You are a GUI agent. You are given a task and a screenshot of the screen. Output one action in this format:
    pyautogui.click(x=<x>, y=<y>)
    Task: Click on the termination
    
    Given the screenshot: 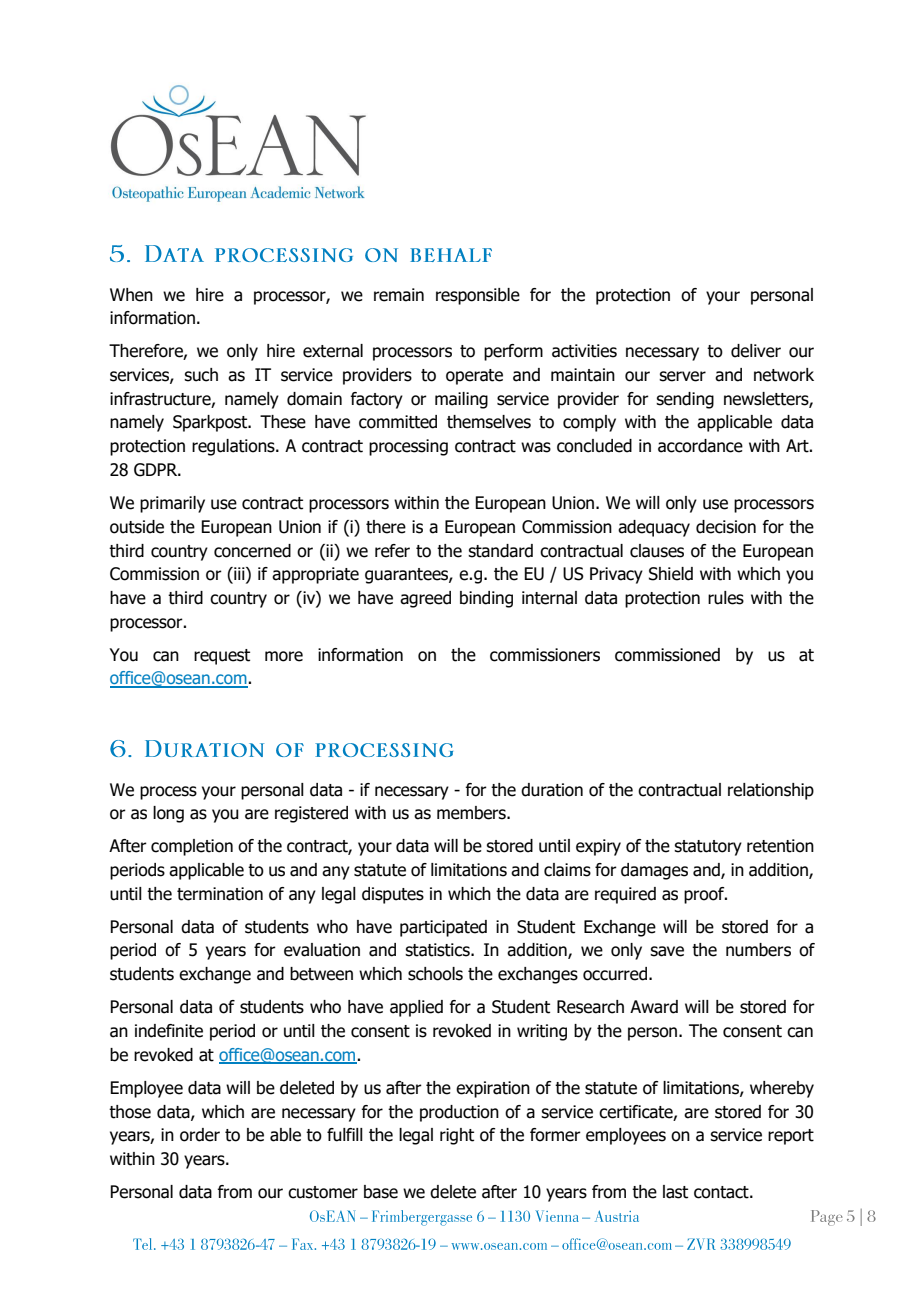 What is the action you would take?
    pyautogui.click(x=220, y=894)
